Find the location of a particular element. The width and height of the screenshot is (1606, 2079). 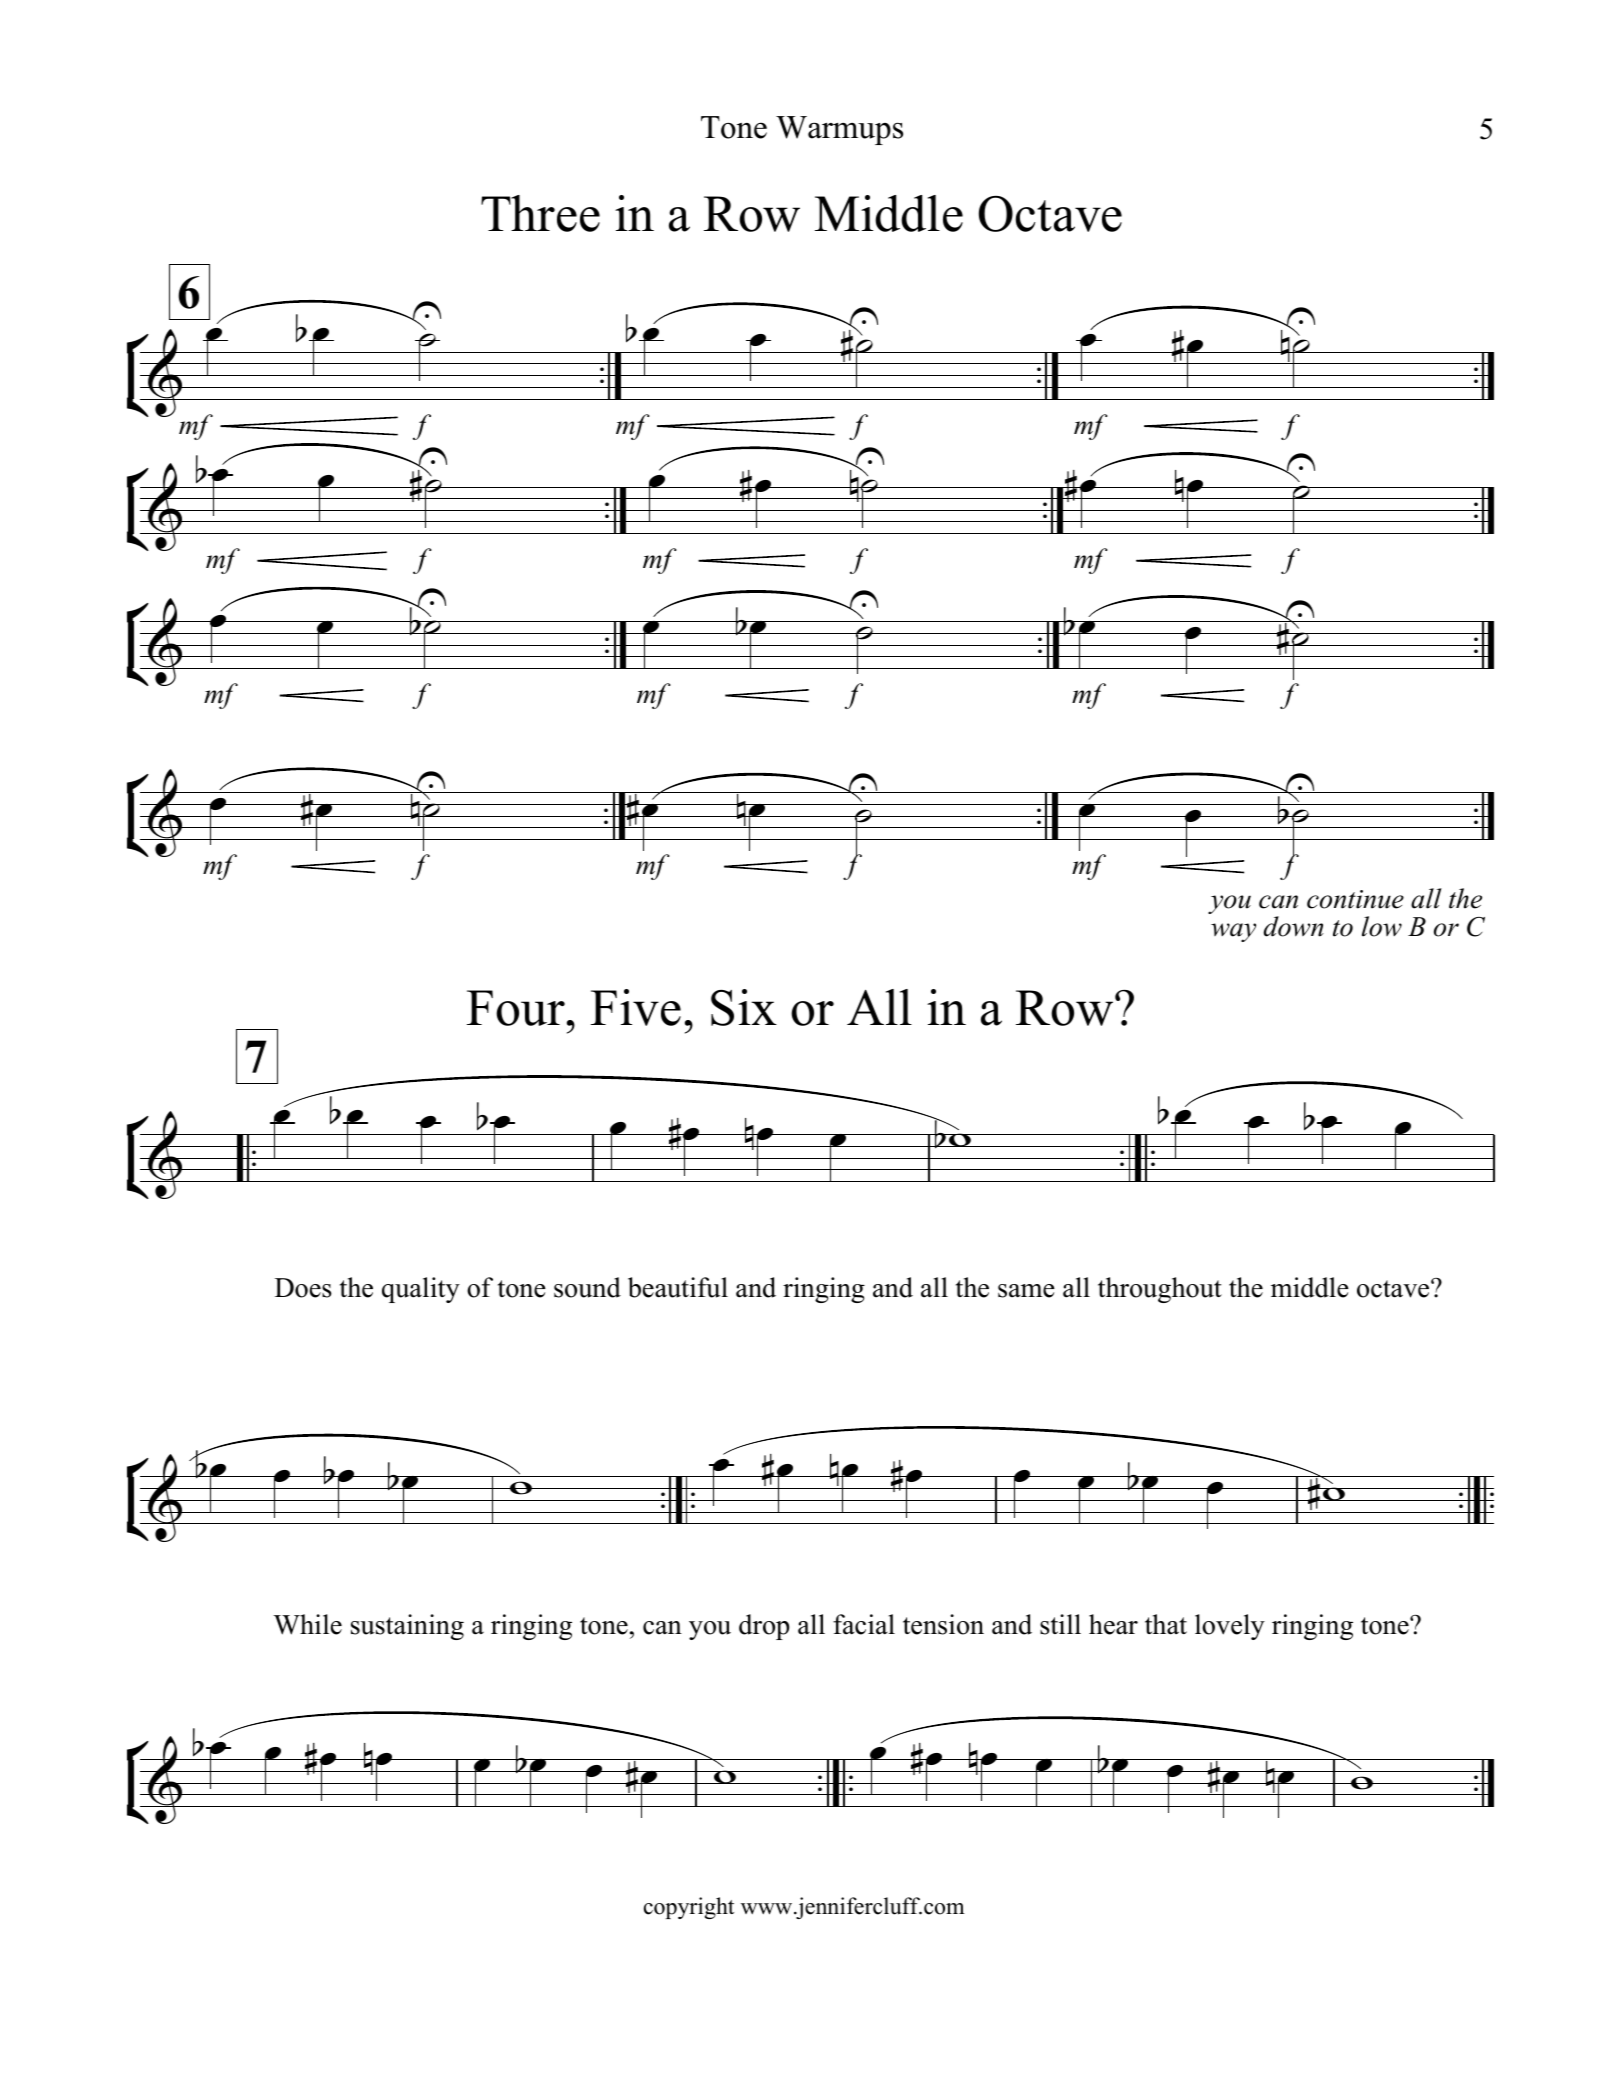

way is located at coordinates (1233, 932).
